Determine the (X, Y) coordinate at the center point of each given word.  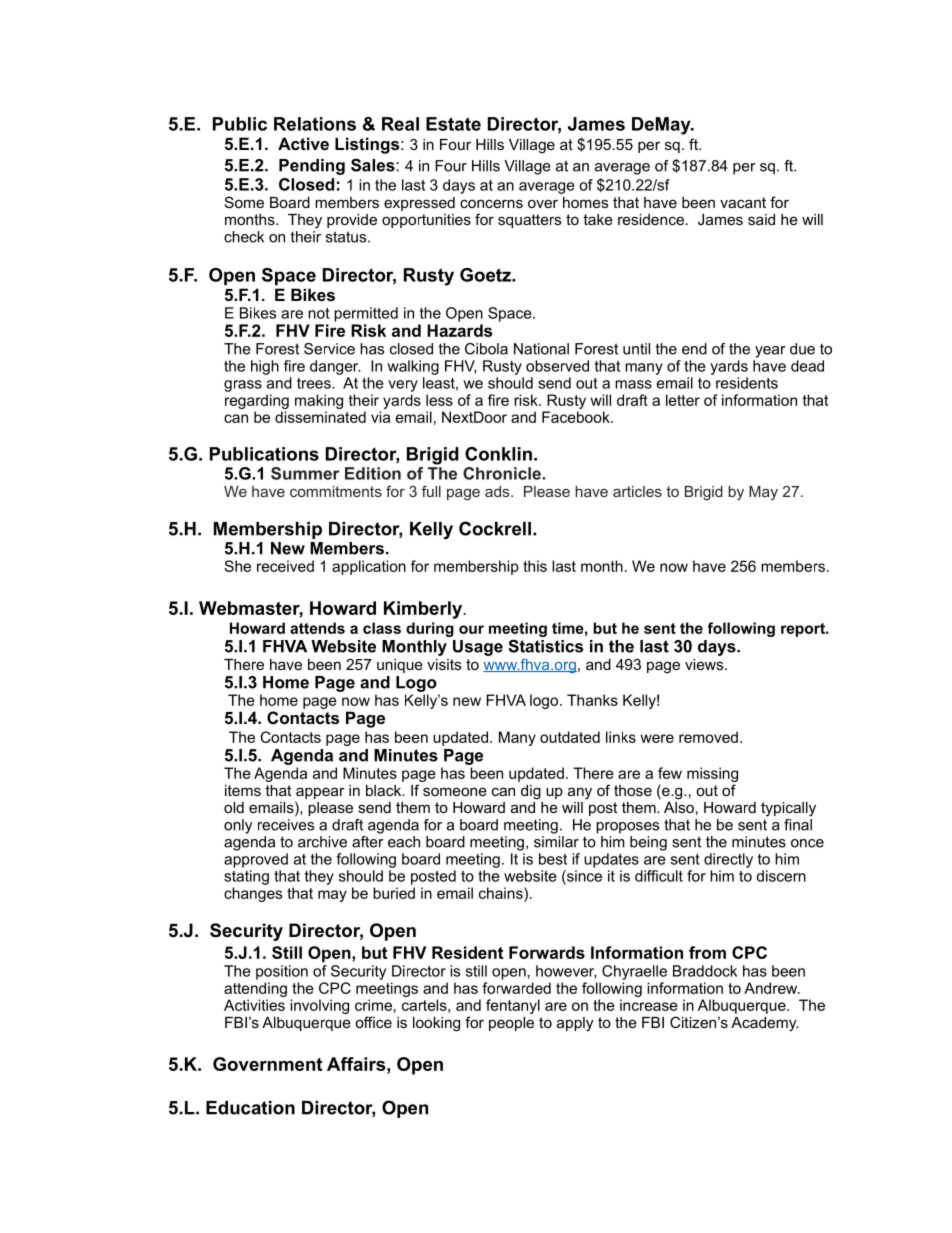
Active (303, 143)
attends (317, 628)
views (705, 664)
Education (250, 1108)
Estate (453, 124)
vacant (743, 202)
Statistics (545, 646)
